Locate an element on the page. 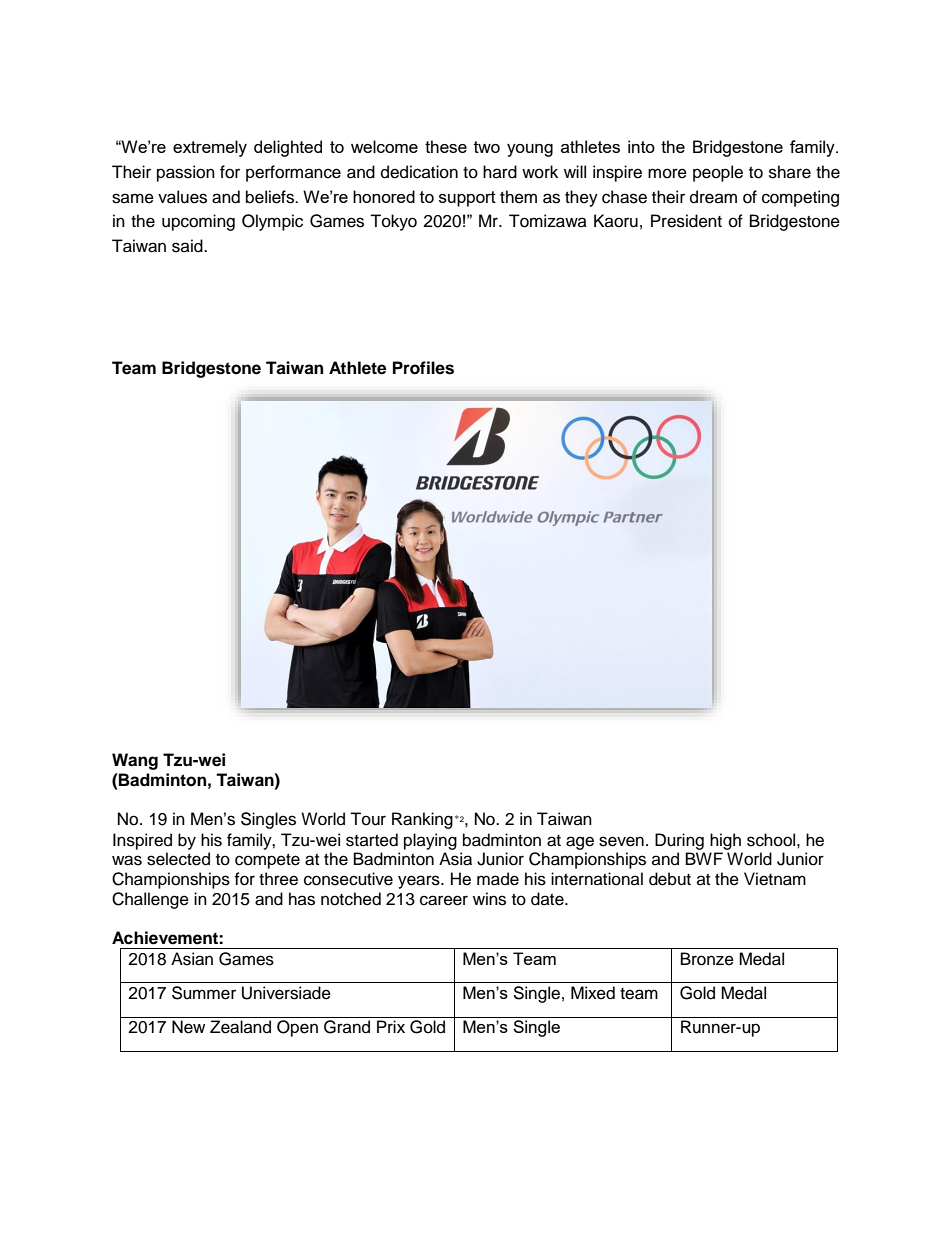 Image resolution: width=952 pixels, height=1233 pixels. hard is located at coordinates (500, 172).
